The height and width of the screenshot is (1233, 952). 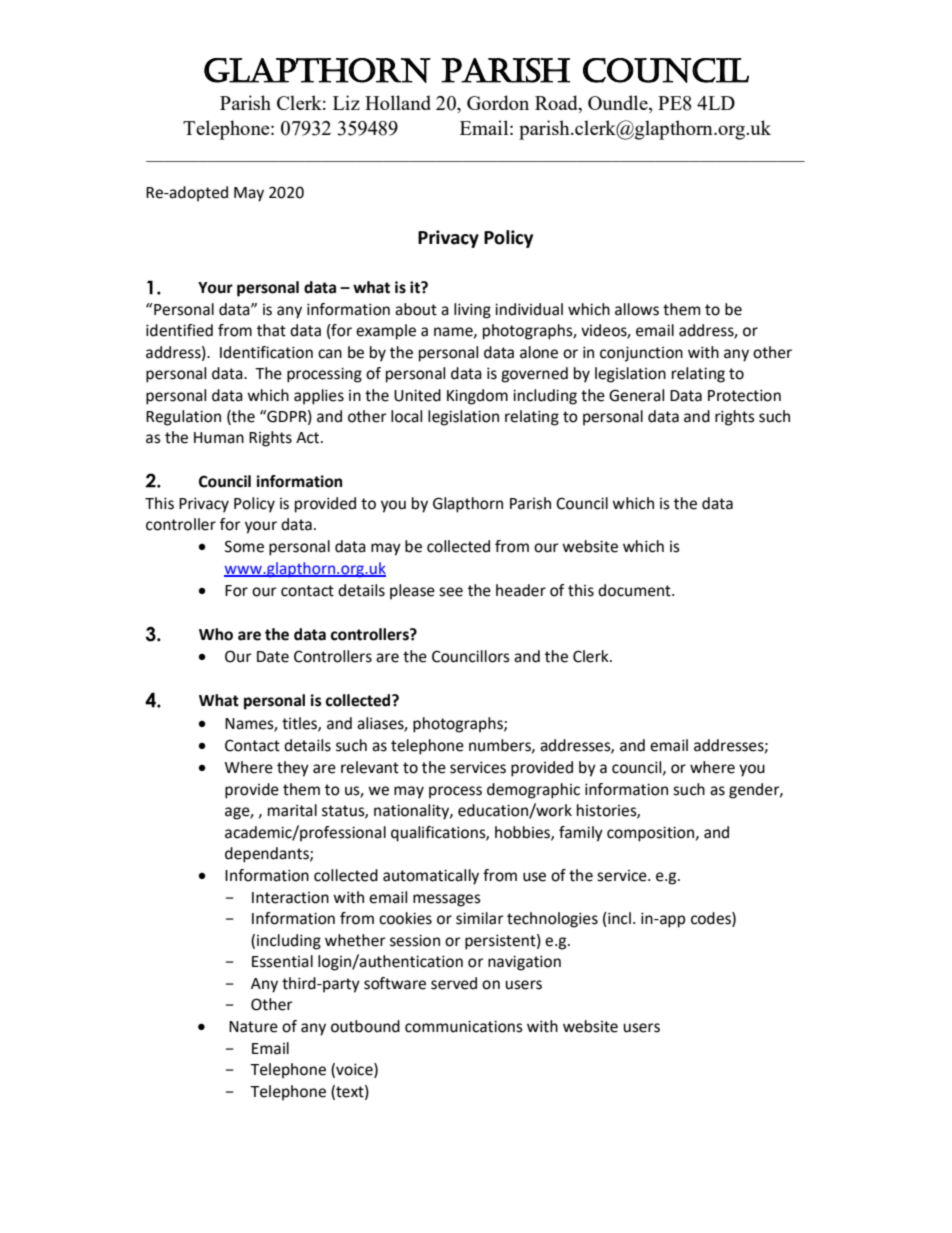 I want to click on Identification, so click(x=266, y=352).
